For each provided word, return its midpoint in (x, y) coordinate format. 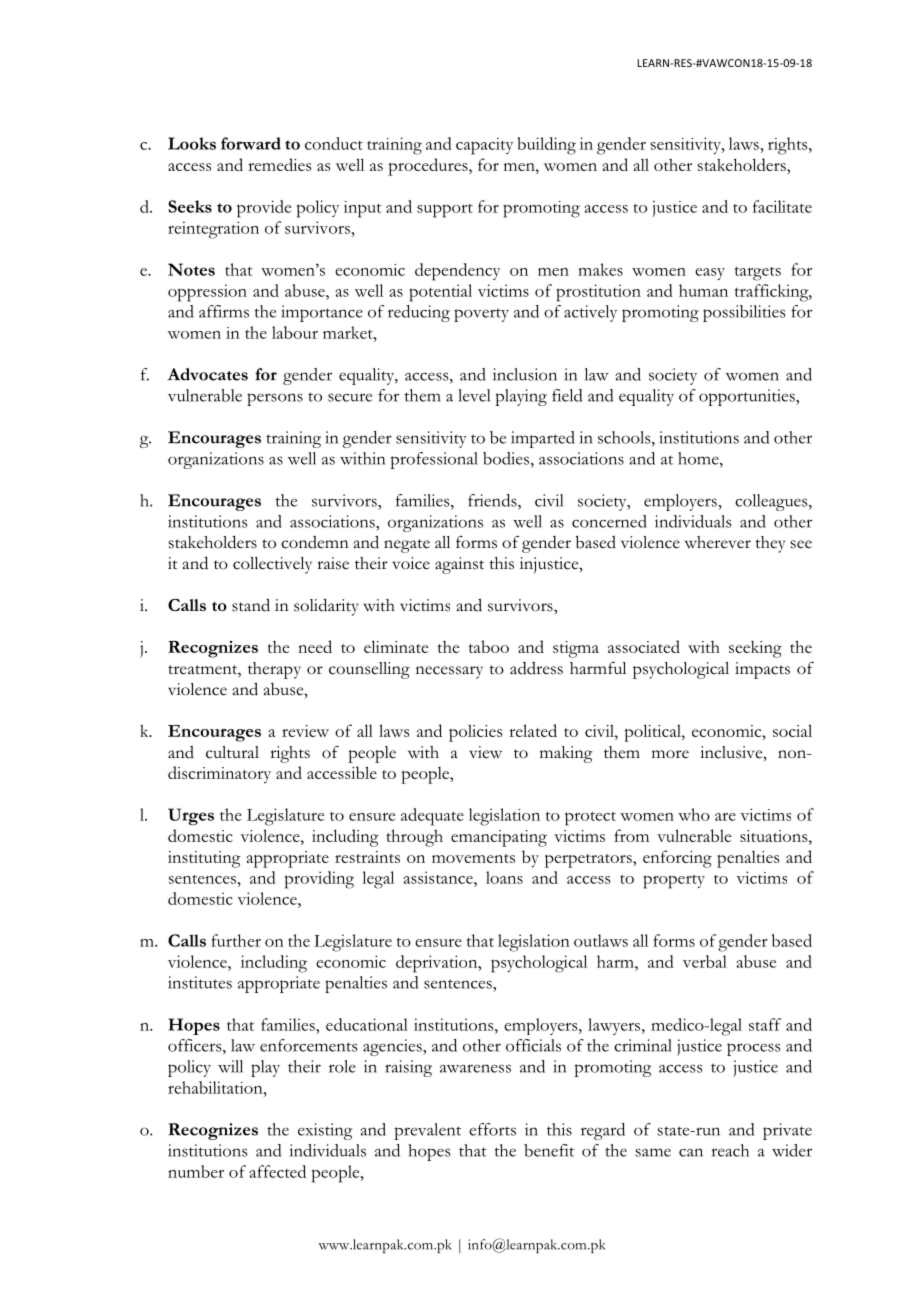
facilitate (782, 206)
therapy (274, 670)
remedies (279, 164)
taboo (488, 646)
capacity (484, 146)
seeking (755, 649)
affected (277, 1171)
